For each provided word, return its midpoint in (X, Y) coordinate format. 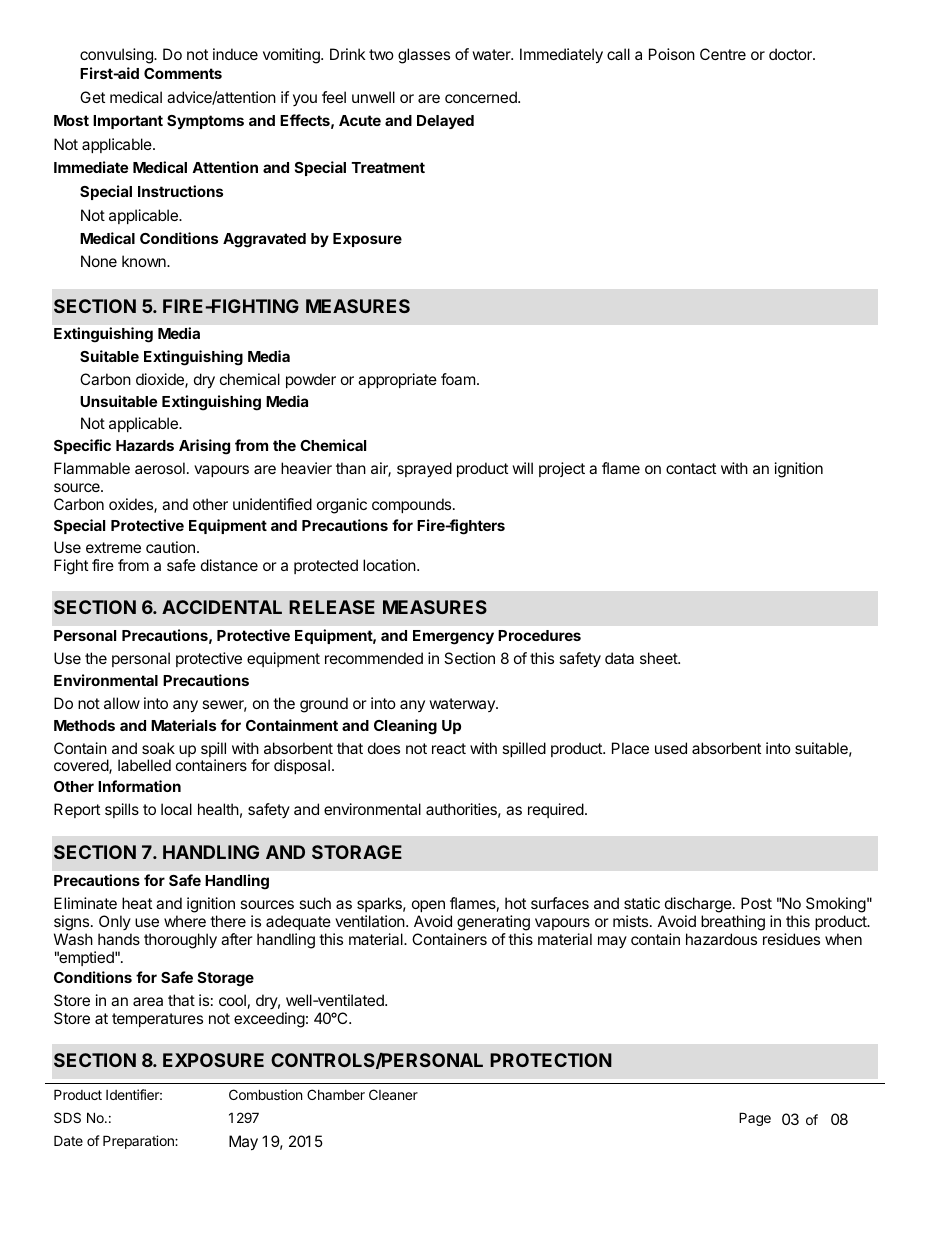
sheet (659, 658)
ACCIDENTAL (222, 607)
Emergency (453, 637)
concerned (482, 97)
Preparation (139, 1142)
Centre (723, 54)
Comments (183, 73)
